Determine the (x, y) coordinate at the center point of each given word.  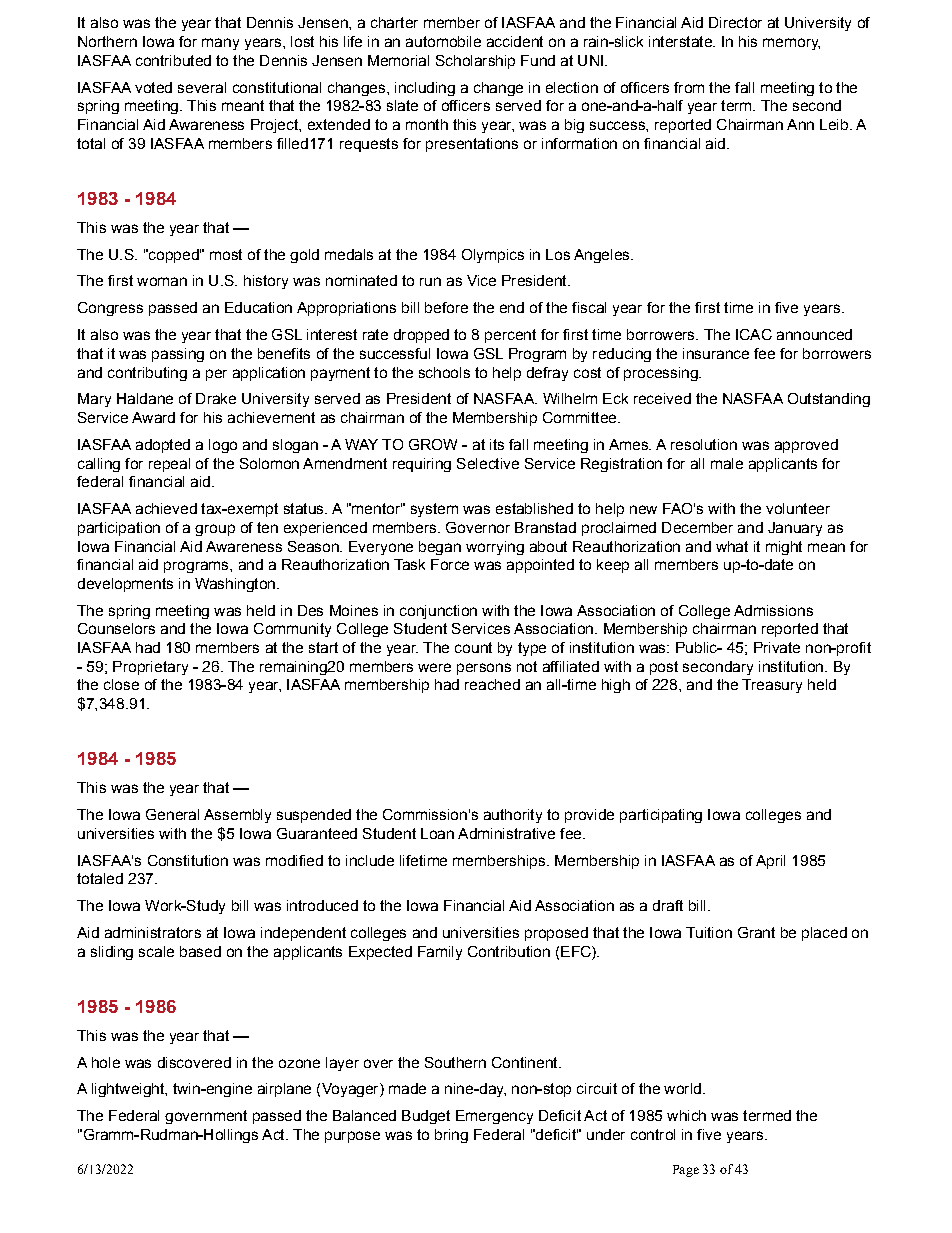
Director (735, 22)
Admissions (773, 610)
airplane (284, 1090)
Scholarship (475, 62)
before (446, 307)
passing (178, 355)
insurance (716, 353)
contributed (173, 60)
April (770, 862)
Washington (235, 585)
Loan (437, 833)
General (172, 814)
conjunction (438, 612)
